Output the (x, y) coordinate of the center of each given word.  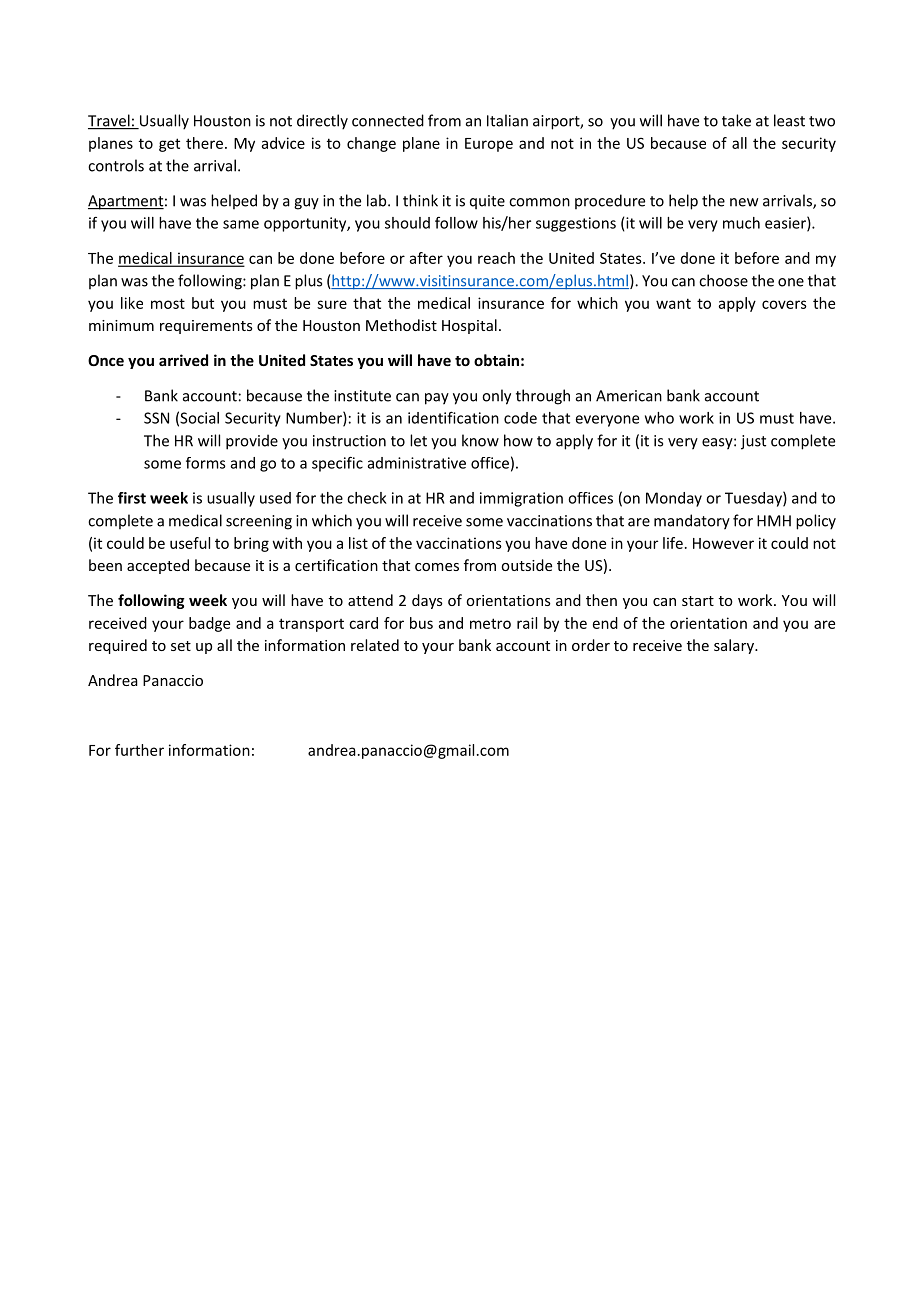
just (753, 442)
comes (437, 567)
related (375, 645)
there (204, 143)
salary (735, 646)
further (139, 750)
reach (496, 258)
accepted (158, 566)
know (480, 440)
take (736, 120)
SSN (156, 418)
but (203, 303)
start (698, 601)
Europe (489, 145)
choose (723, 280)
